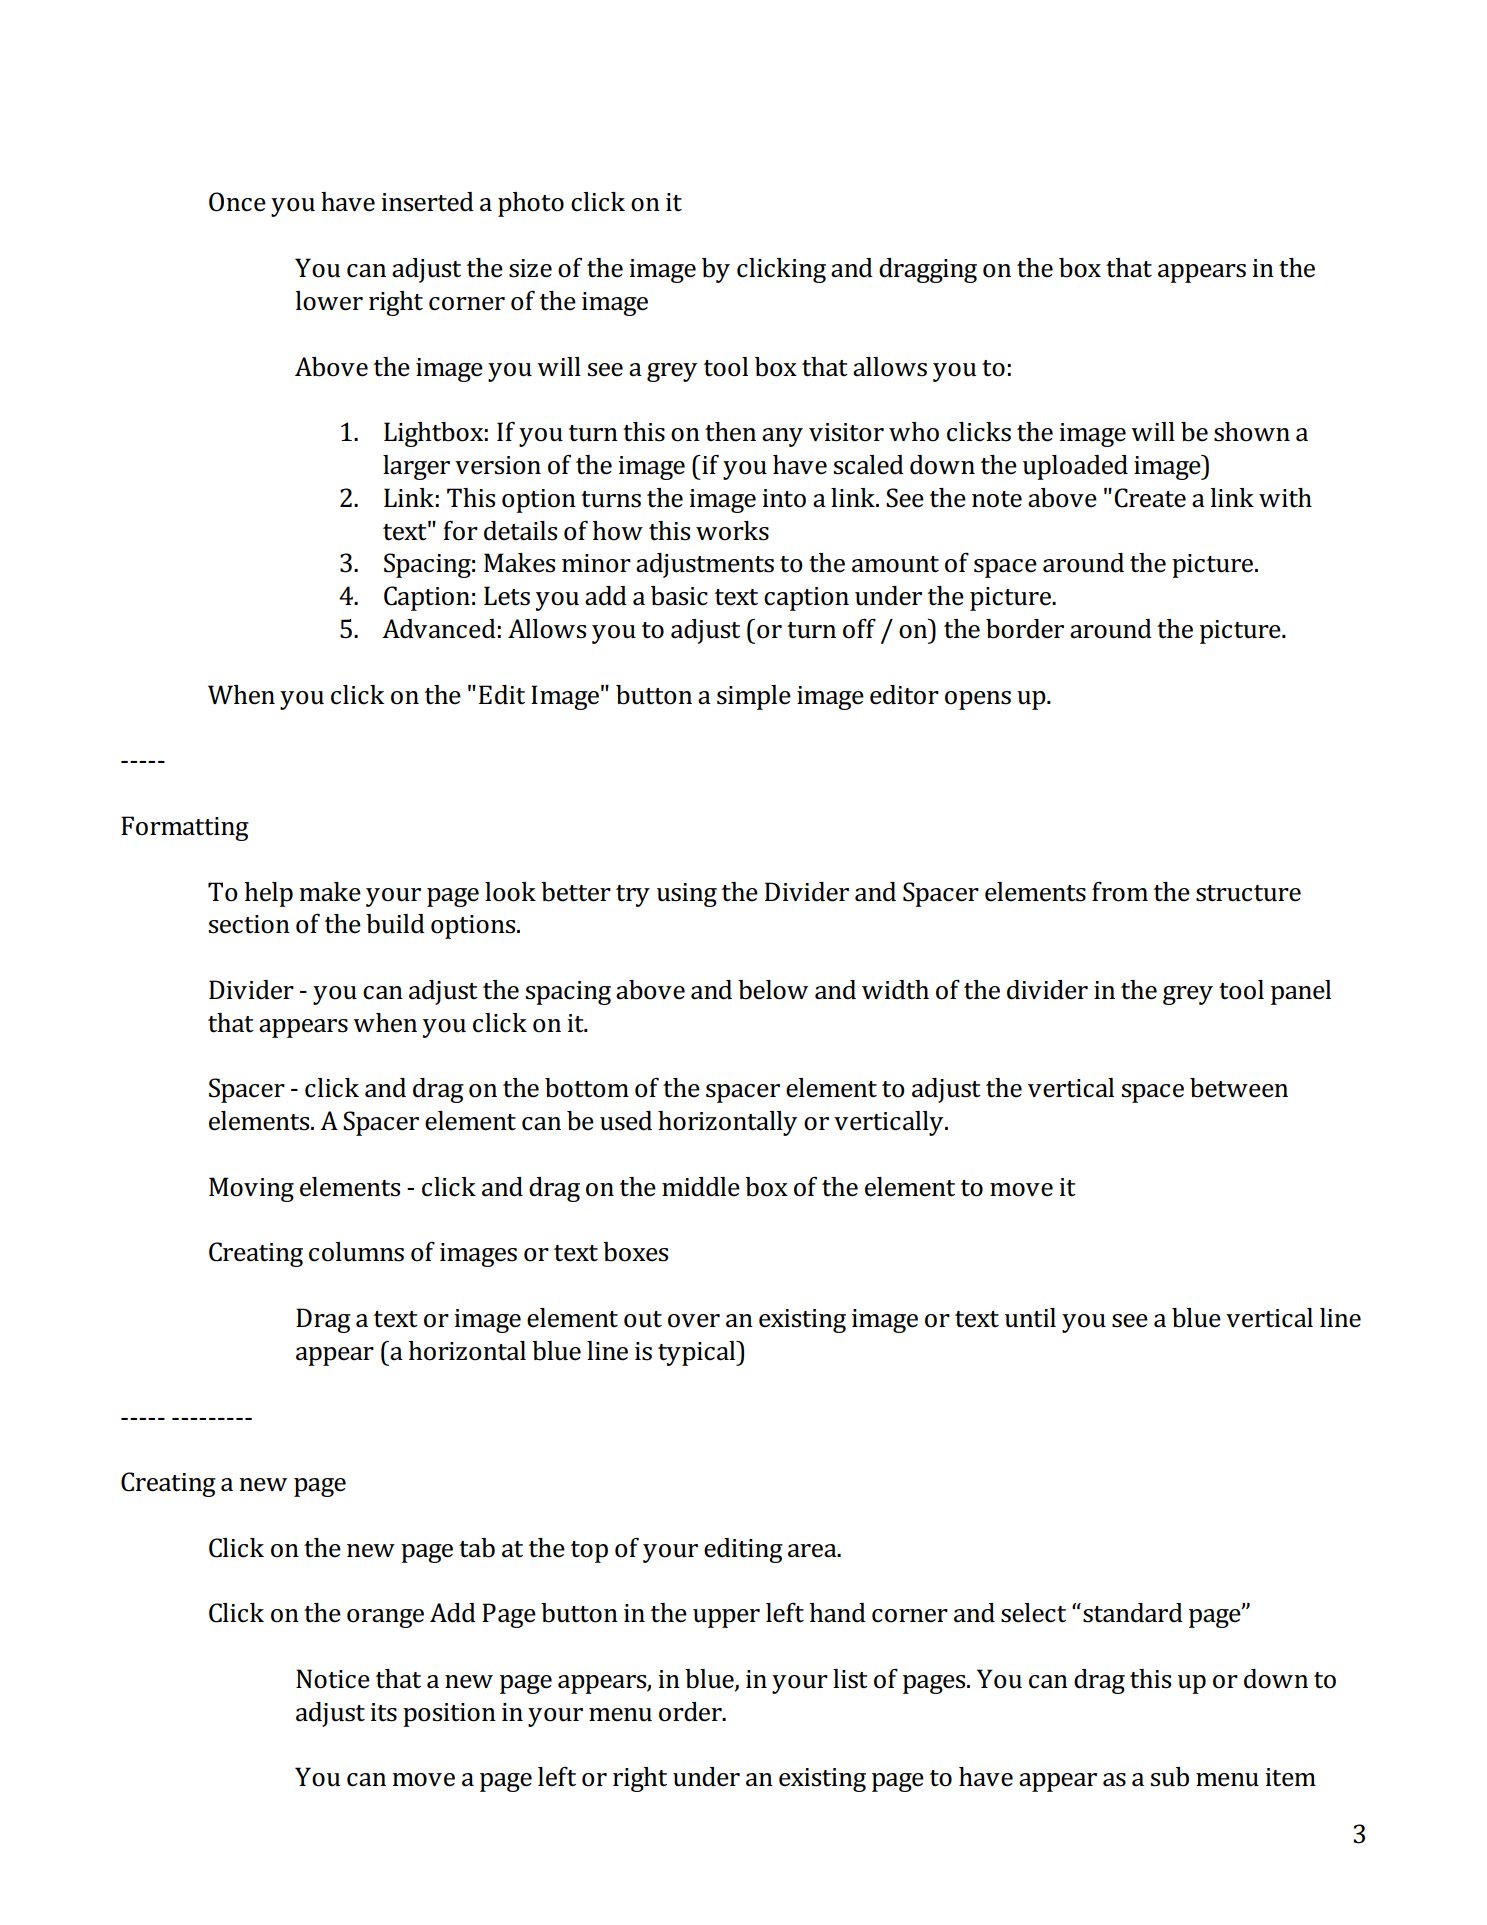  What do you see at coordinates (1169, 1777) in the screenshot?
I see `sub` at bounding box center [1169, 1777].
